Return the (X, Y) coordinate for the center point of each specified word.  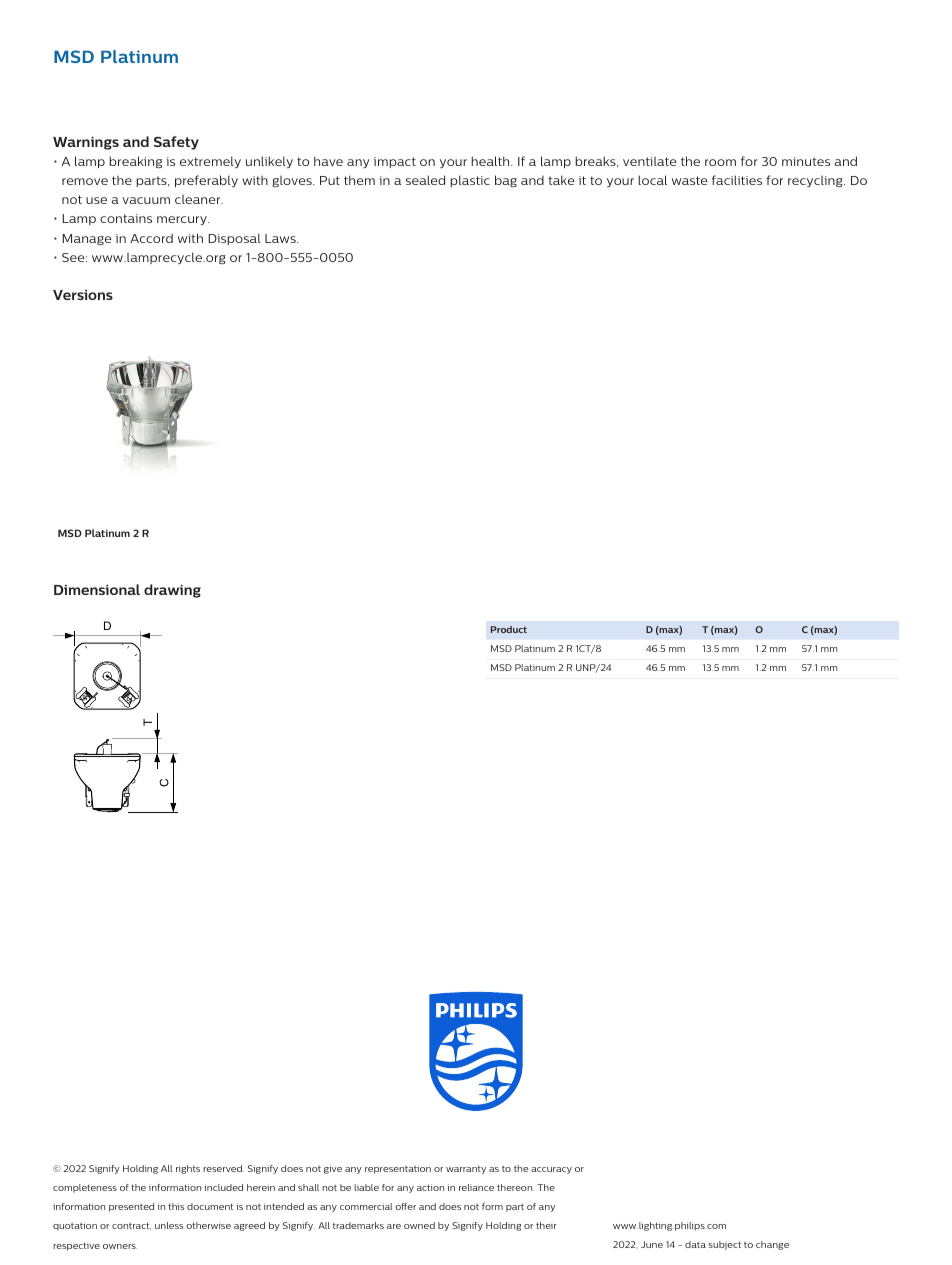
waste (690, 180)
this (176, 1206)
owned (419, 1225)
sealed (425, 180)
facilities (737, 180)
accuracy (551, 1170)
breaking (135, 162)
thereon (515, 1187)
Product (509, 629)
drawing (172, 591)
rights (188, 1169)
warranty (466, 1170)
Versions (83, 295)
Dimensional (97, 589)
